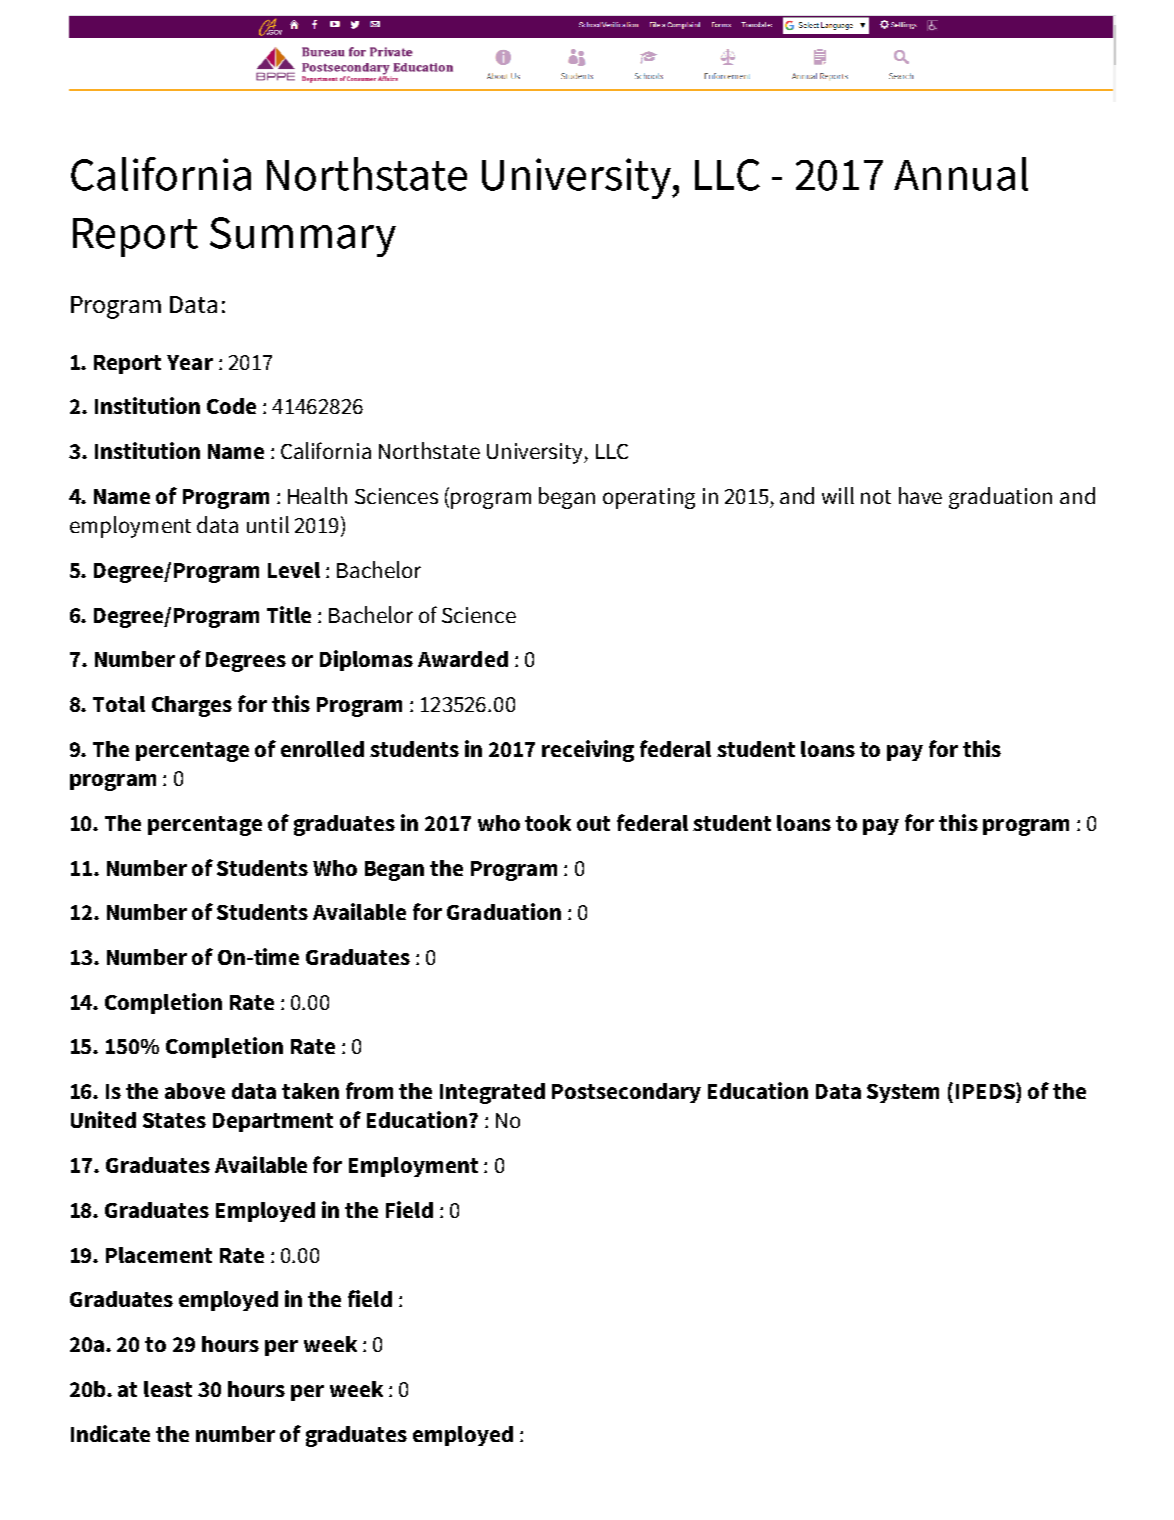 The height and width of the screenshot is (1520, 1174). Describe the element at coordinates (303, 237) in the screenshot. I see `Summary` at that location.
